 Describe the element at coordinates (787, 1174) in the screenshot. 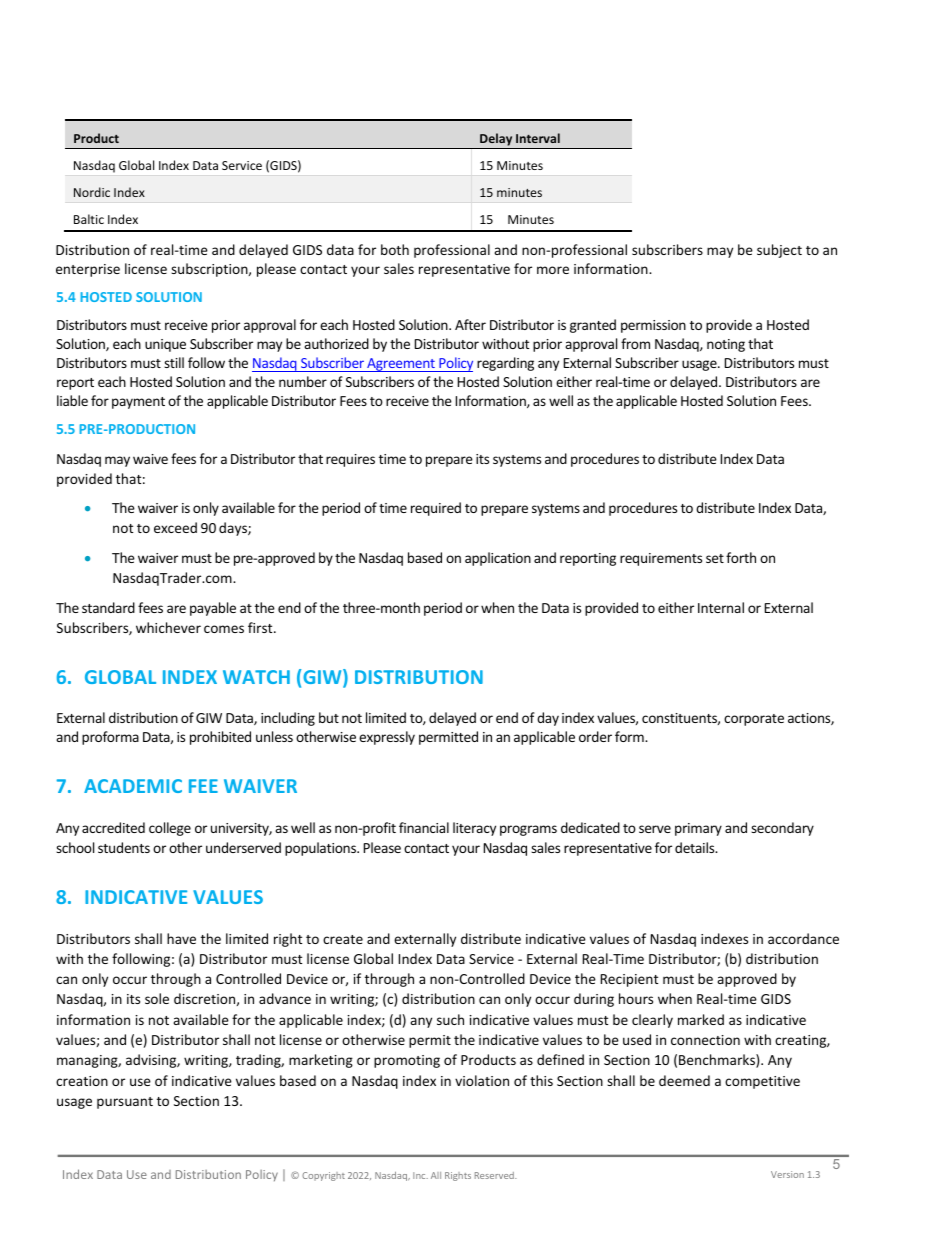

I see `Version` at that location.
